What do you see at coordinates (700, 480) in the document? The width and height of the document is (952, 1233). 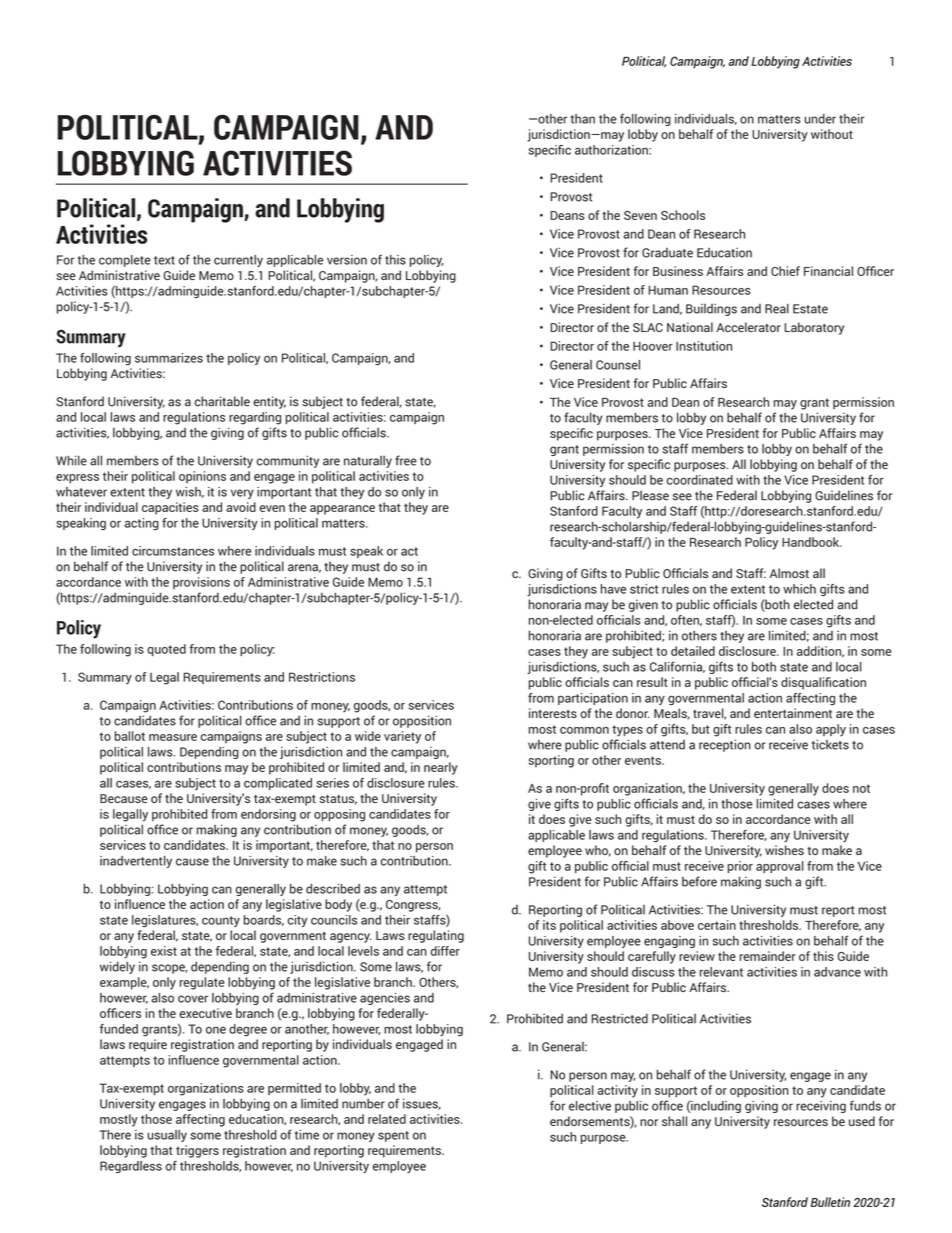 I see `coordinated` at bounding box center [700, 480].
